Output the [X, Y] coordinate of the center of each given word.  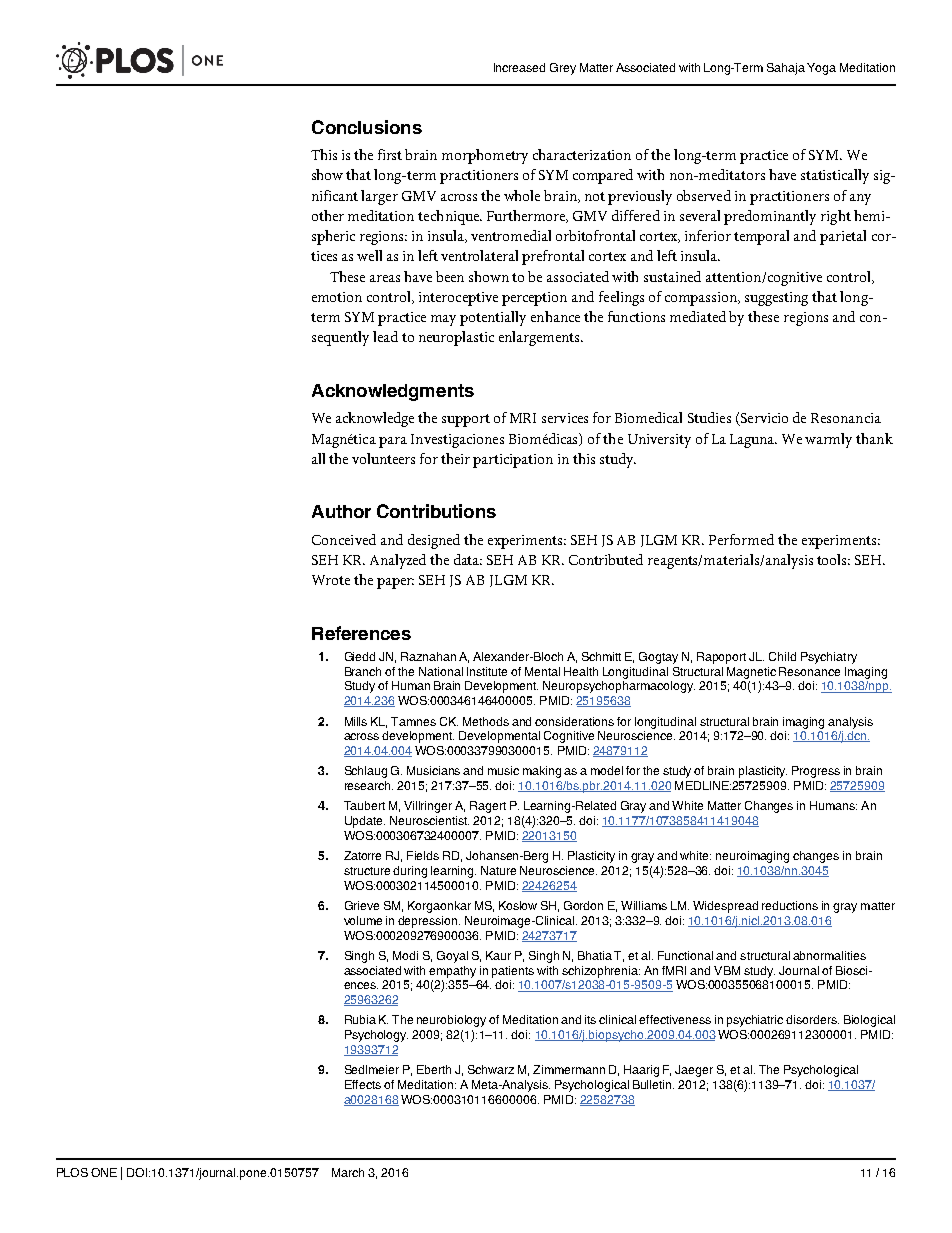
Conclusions [367, 127]
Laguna [753, 441]
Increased [519, 67]
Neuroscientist [429, 820]
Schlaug [366, 772]
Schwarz [491, 1069]
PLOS [72, 1172]
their [455, 458]
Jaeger [694, 1071]
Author [341, 511]
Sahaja [786, 69]
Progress [816, 772]
